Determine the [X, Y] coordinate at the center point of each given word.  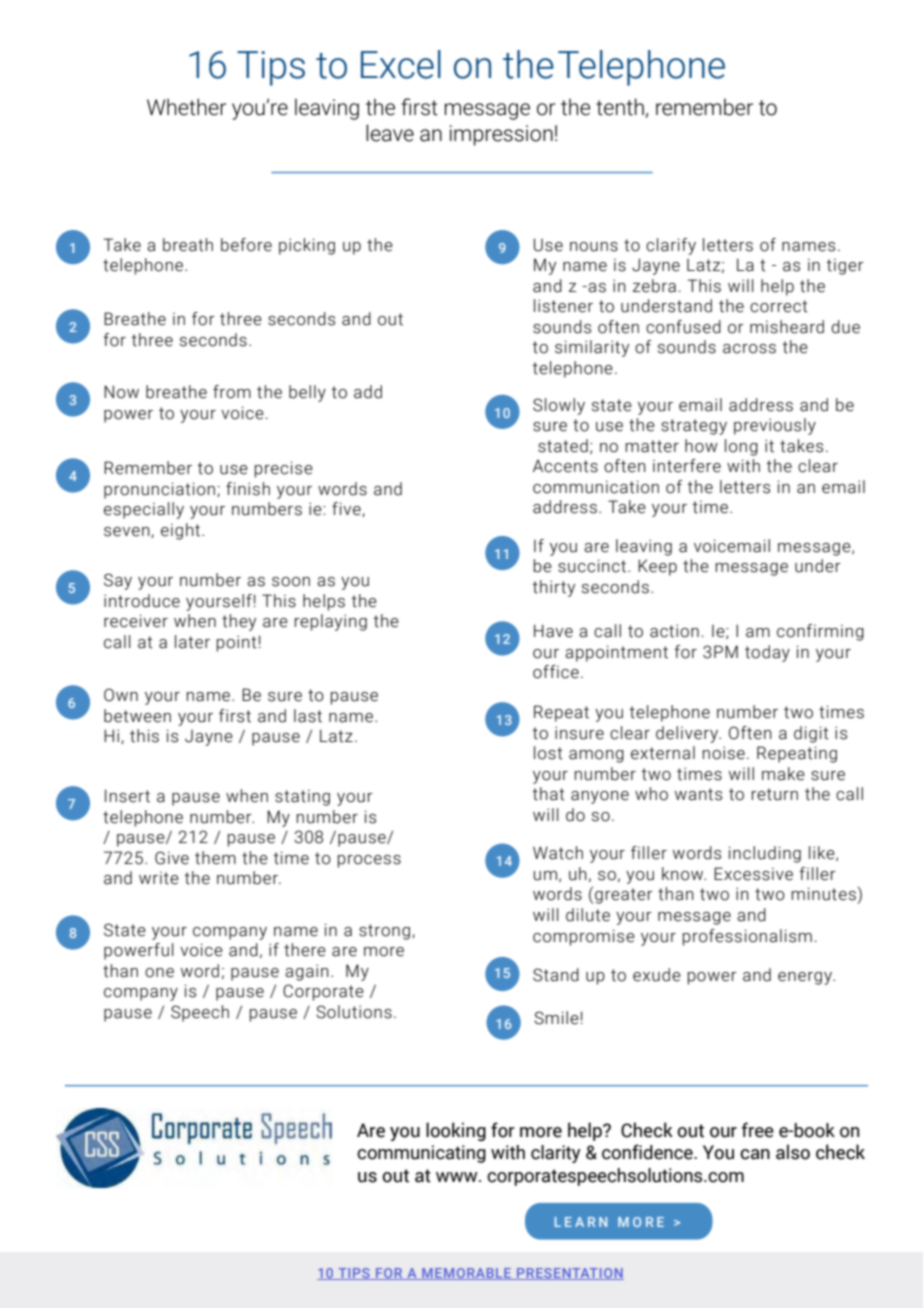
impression [501, 135]
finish [248, 489]
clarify [671, 246]
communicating [421, 1154]
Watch [558, 853]
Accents [565, 466]
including [765, 854]
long [741, 447]
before [246, 245]
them [215, 858]
